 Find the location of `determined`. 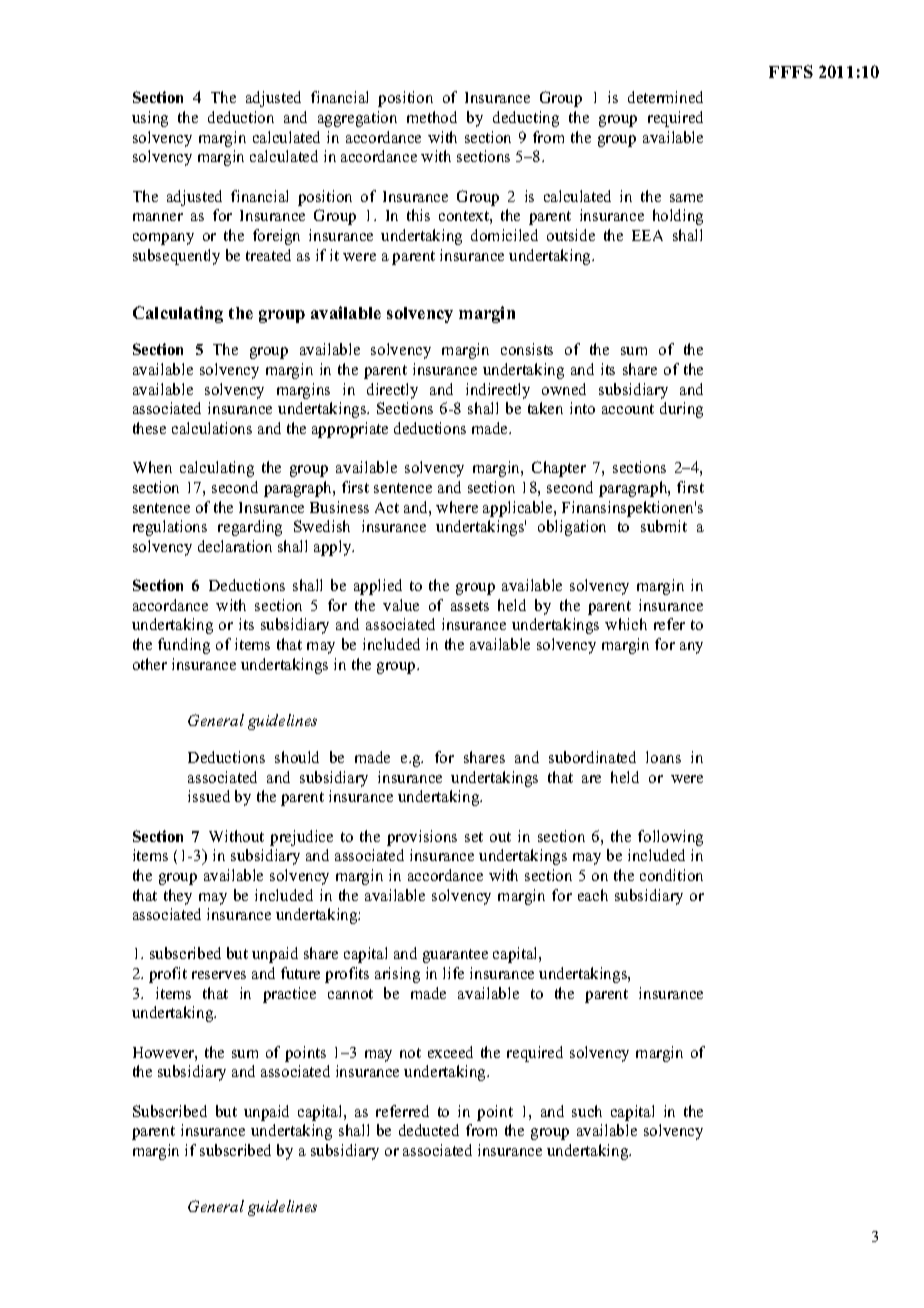

determined is located at coordinates (665, 97).
